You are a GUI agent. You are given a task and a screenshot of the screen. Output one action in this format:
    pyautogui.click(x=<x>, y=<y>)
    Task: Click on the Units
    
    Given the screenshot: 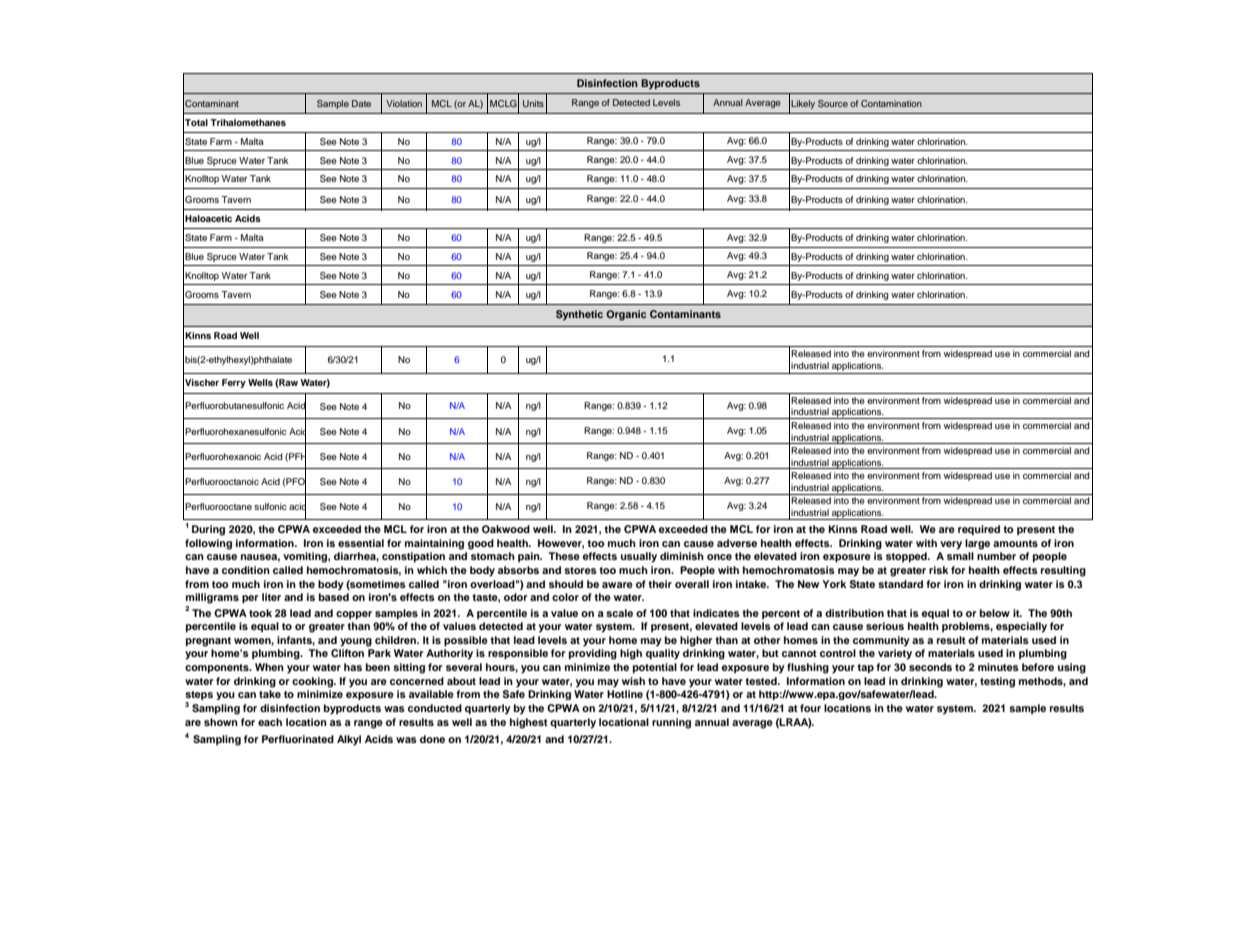 What is the action you would take?
    pyautogui.click(x=533, y=103)
